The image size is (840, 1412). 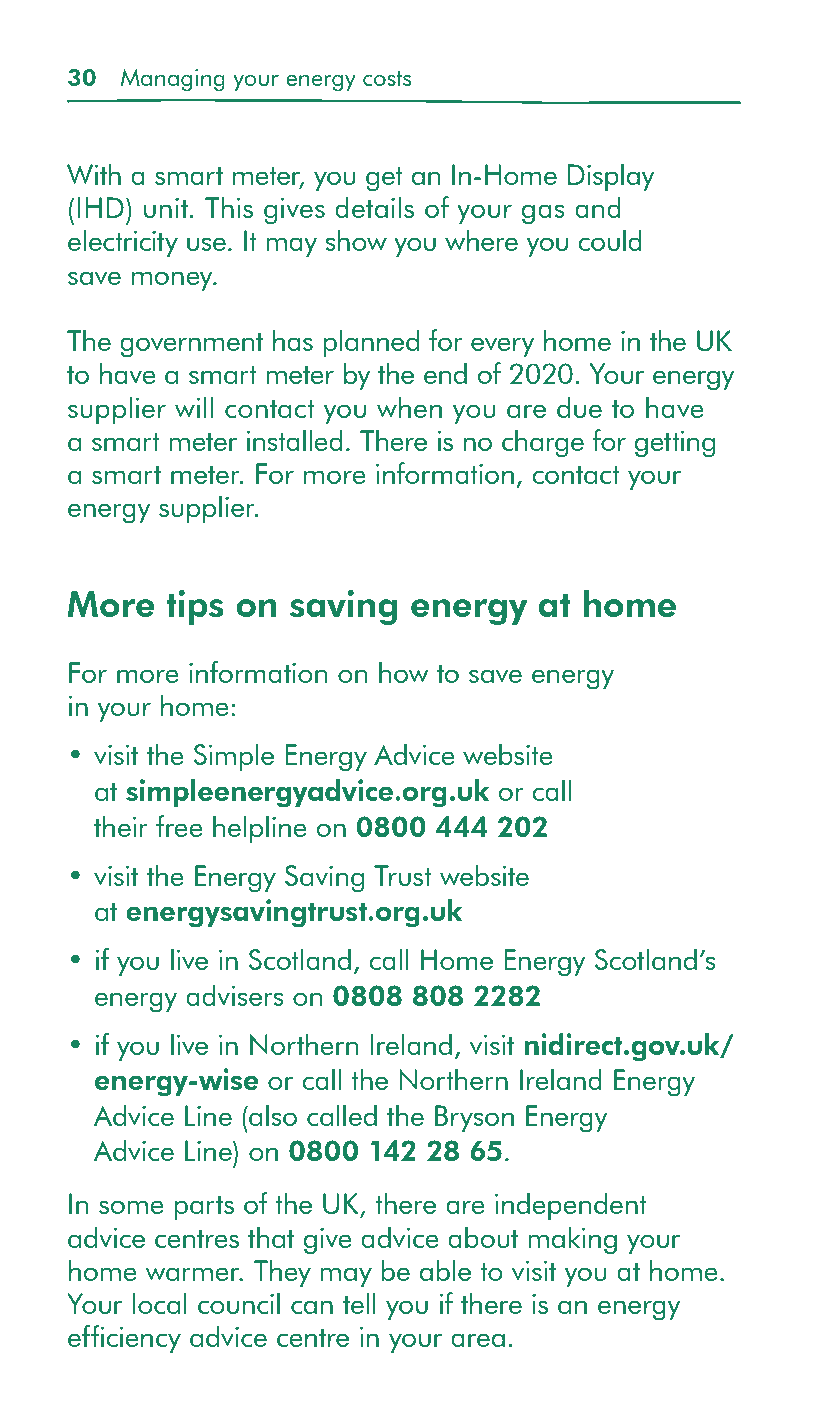 I want to click on charge, so click(x=543, y=443).
